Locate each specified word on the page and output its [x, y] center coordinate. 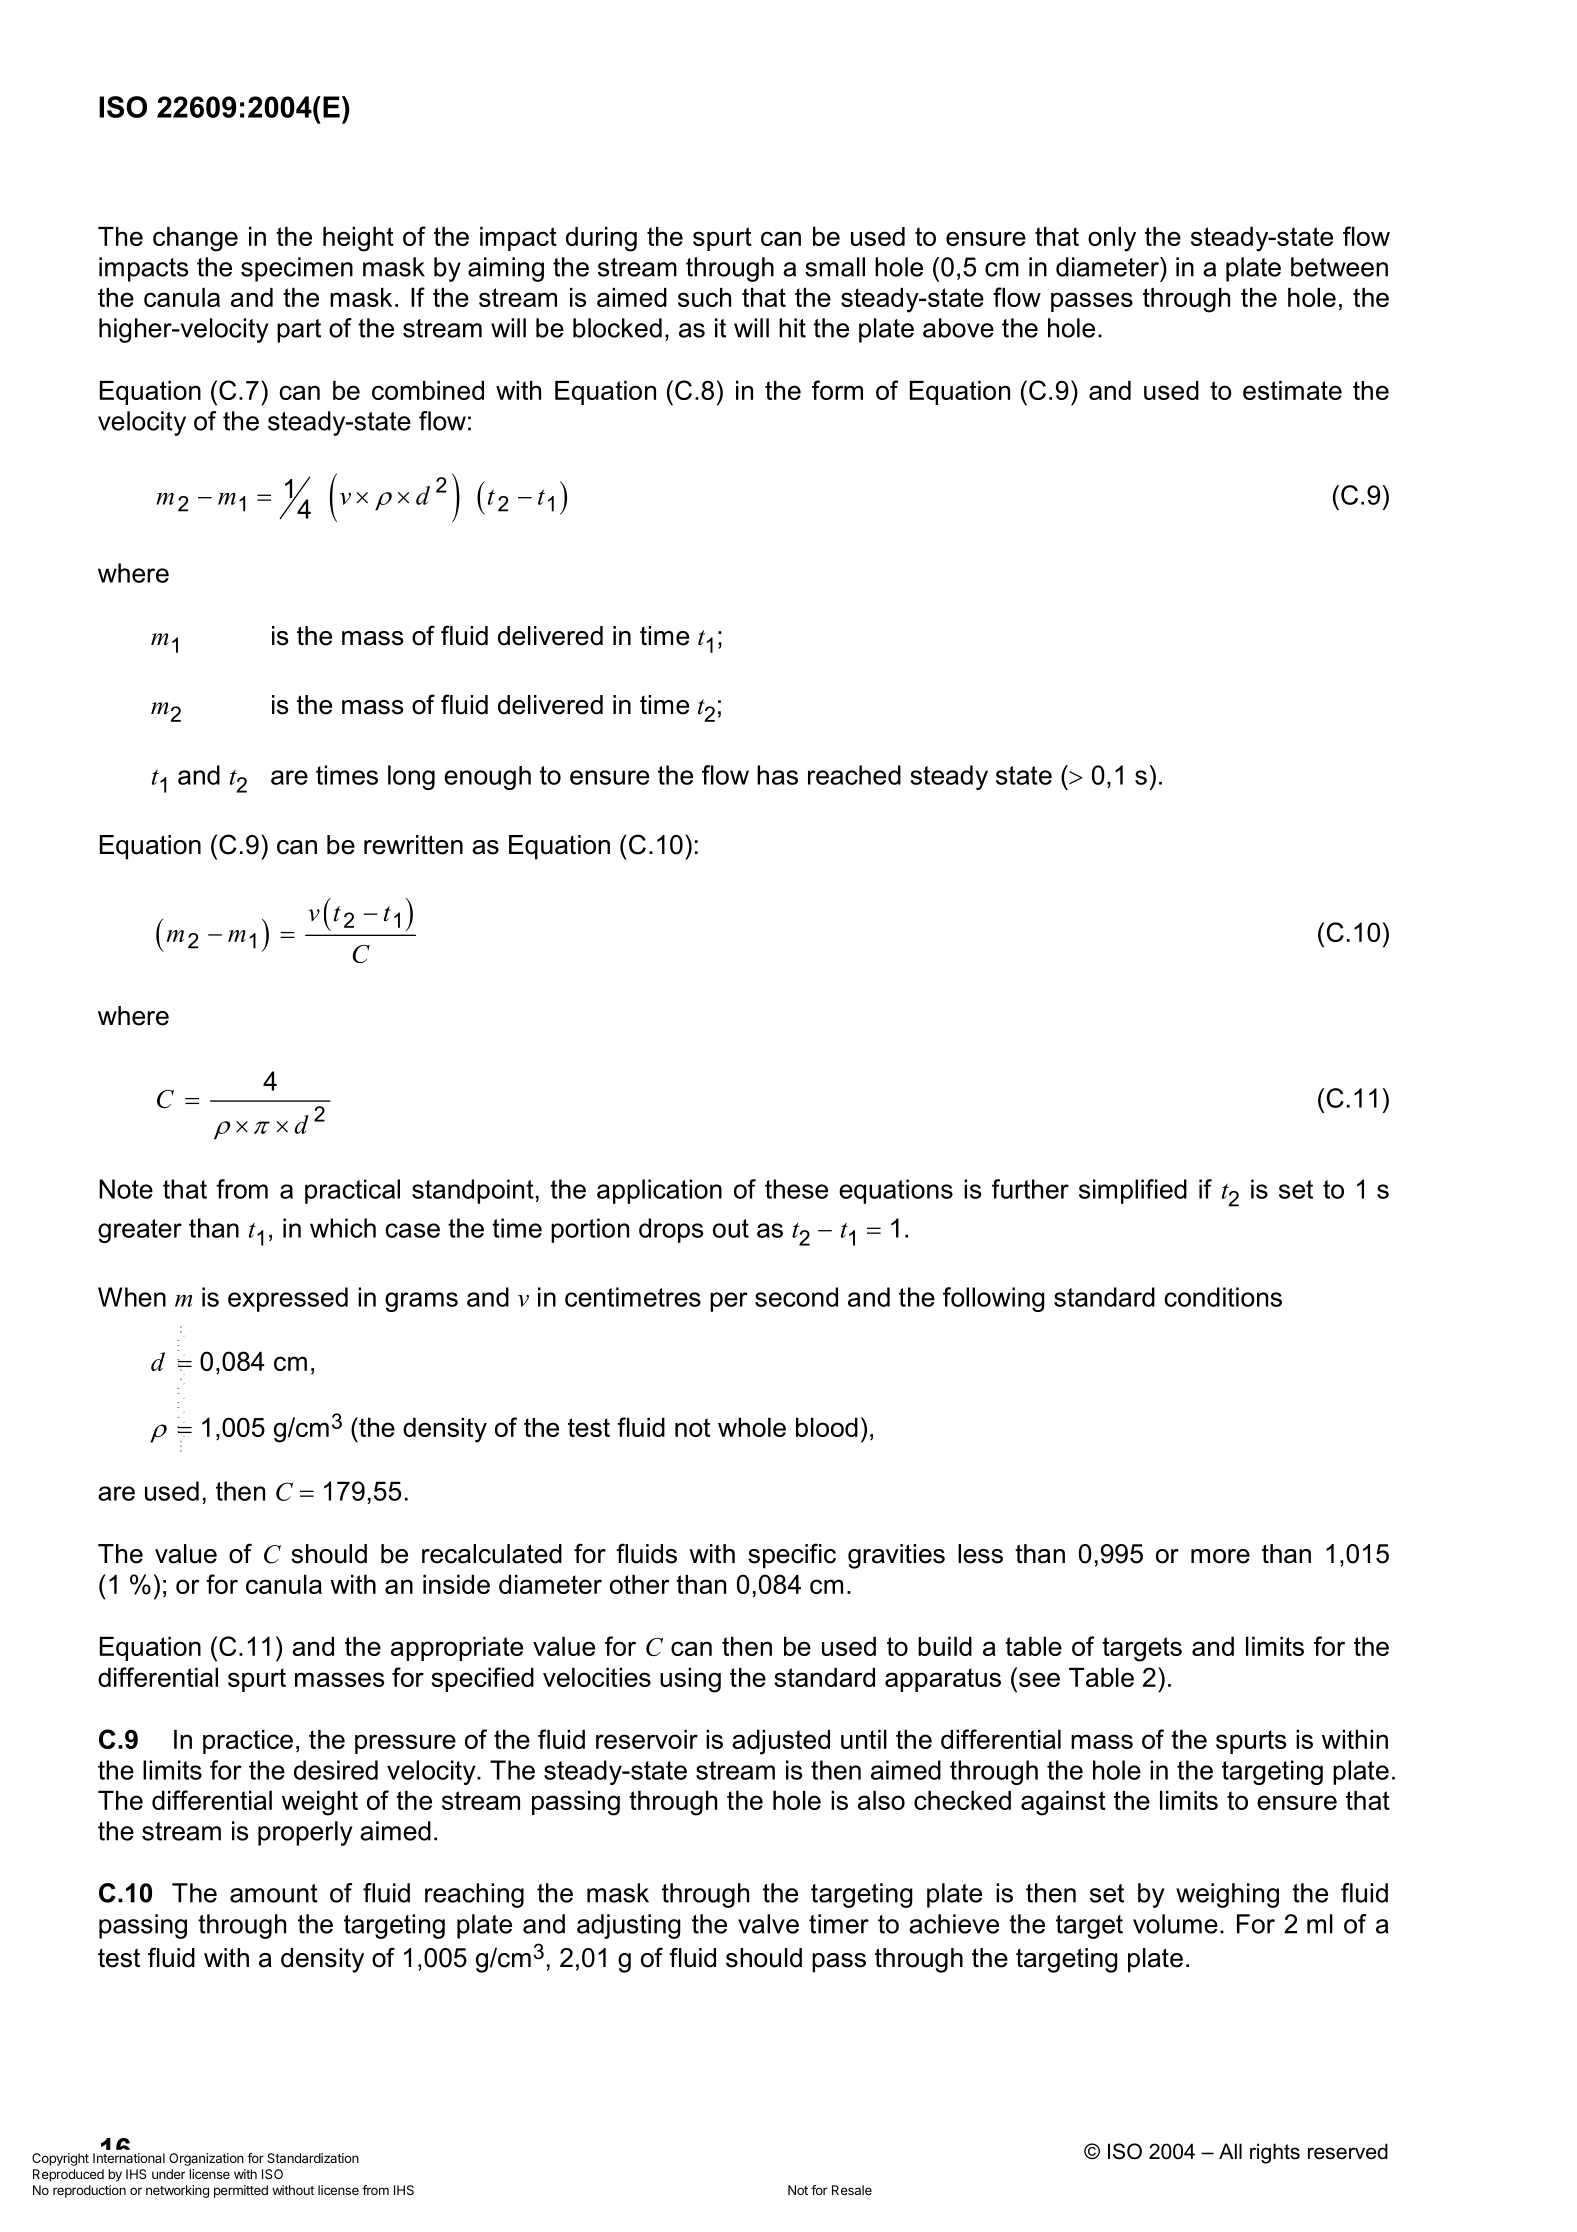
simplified [1133, 1191]
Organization [206, 2159]
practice [248, 1741]
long [411, 777]
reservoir [647, 1739]
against [1063, 1803]
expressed [288, 1299]
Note [126, 1189]
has [777, 775]
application [659, 1191]
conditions [1223, 1297]
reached [854, 775]
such [704, 297]
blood [827, 1427]
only [1112, 239]
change [195, 239]
